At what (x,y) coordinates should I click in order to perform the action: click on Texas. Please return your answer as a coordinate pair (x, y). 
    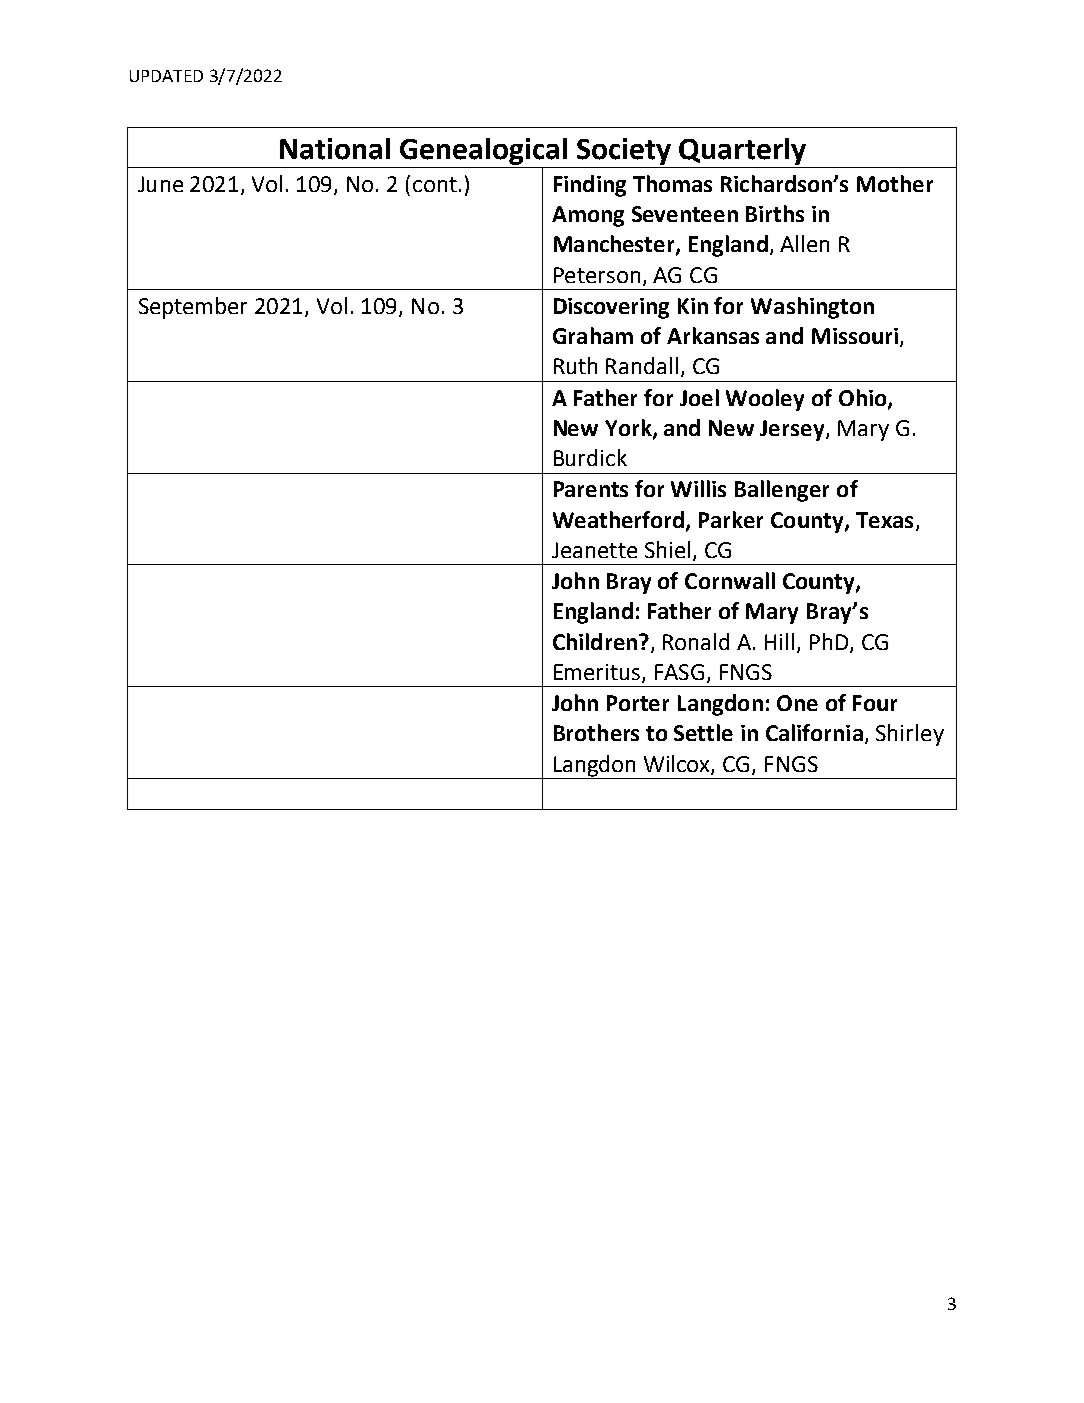
    Looking at the image, I should click on (884, 520).
